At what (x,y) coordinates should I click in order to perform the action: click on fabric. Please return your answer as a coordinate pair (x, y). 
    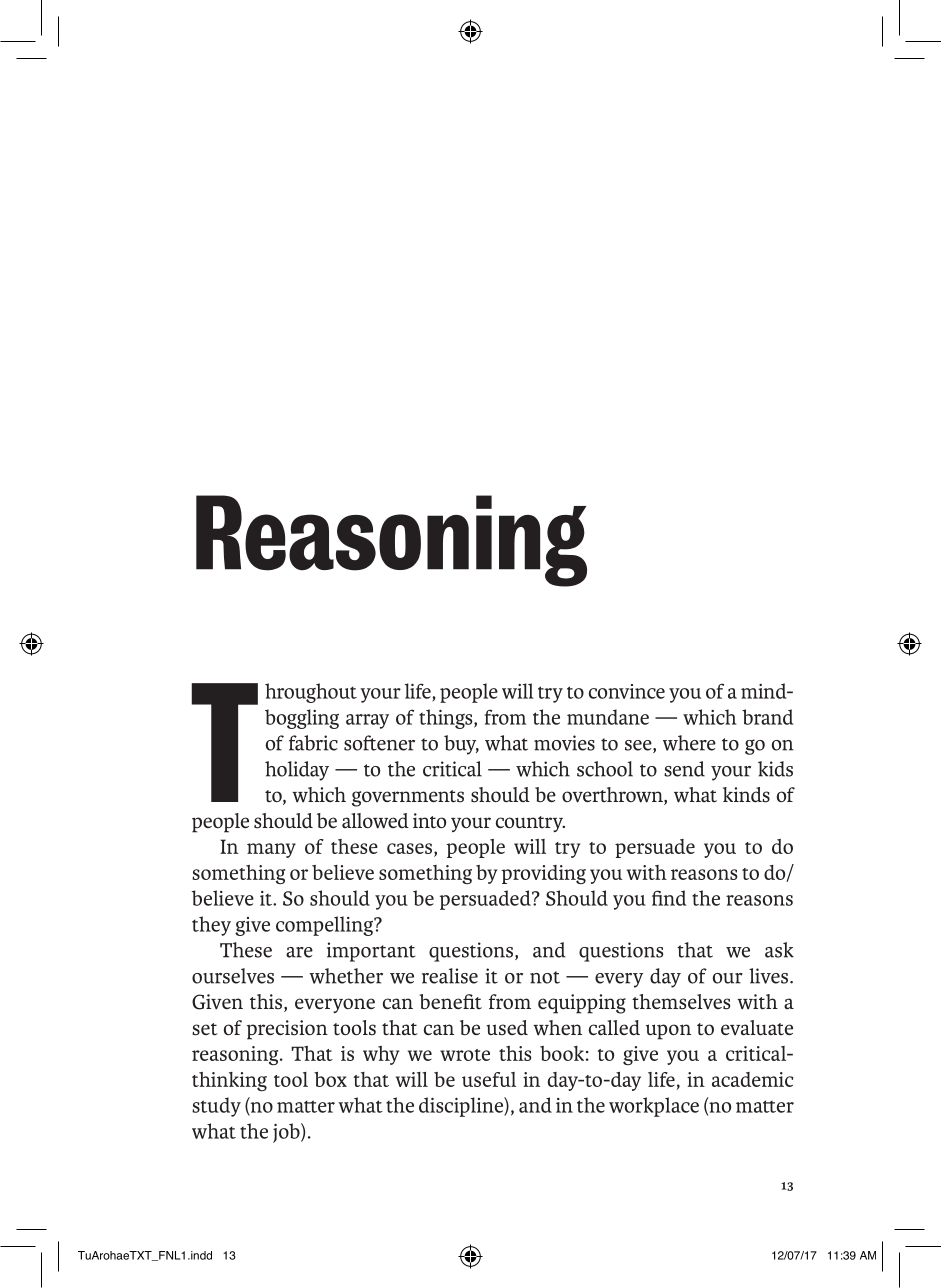
    Looking at the image, I should click on (313, 743).
